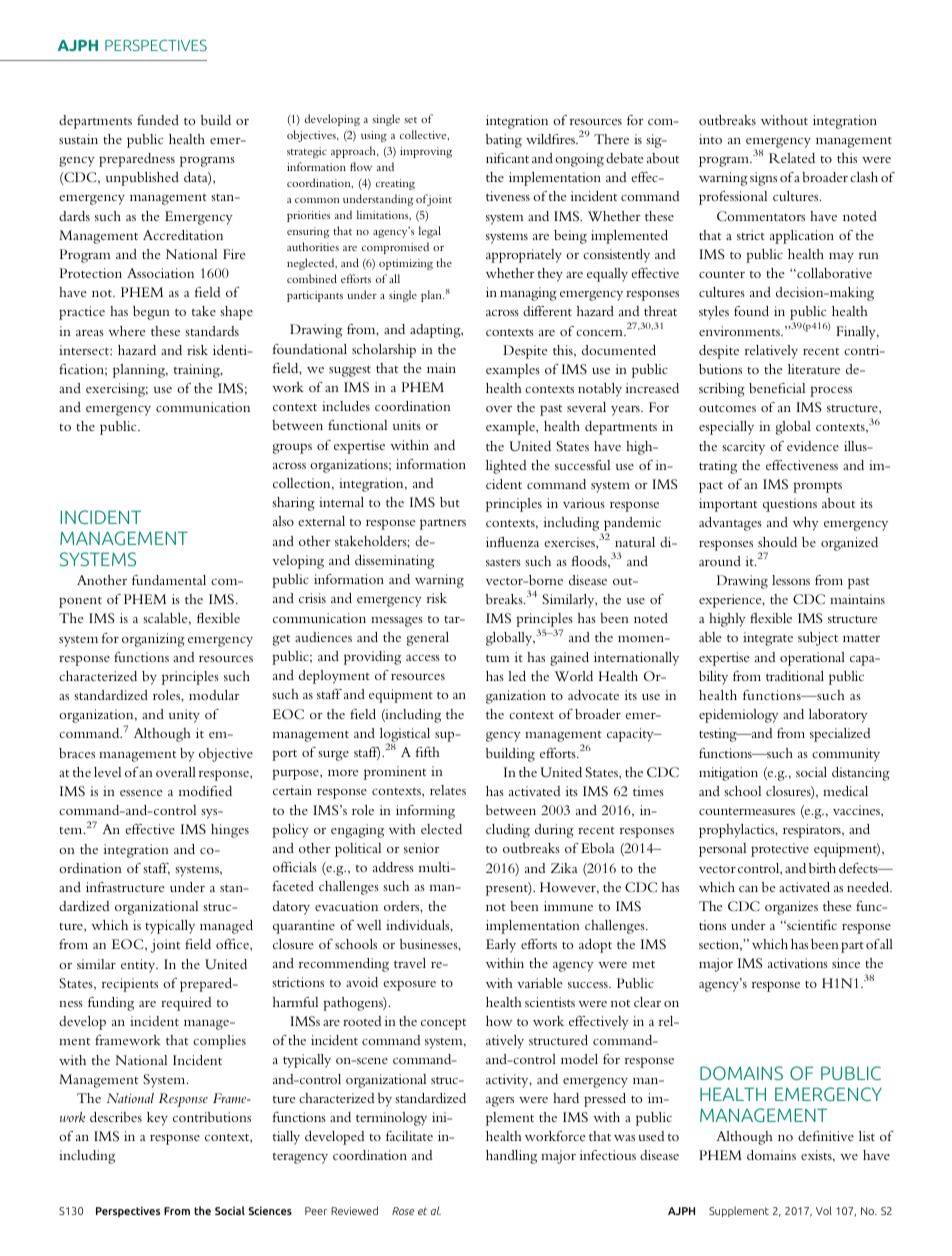 The height and width of the page is (1256, 952). What do you see at coordinates (157, 1119) in the page?
I see `key` at bounding box center [157, 1119].
